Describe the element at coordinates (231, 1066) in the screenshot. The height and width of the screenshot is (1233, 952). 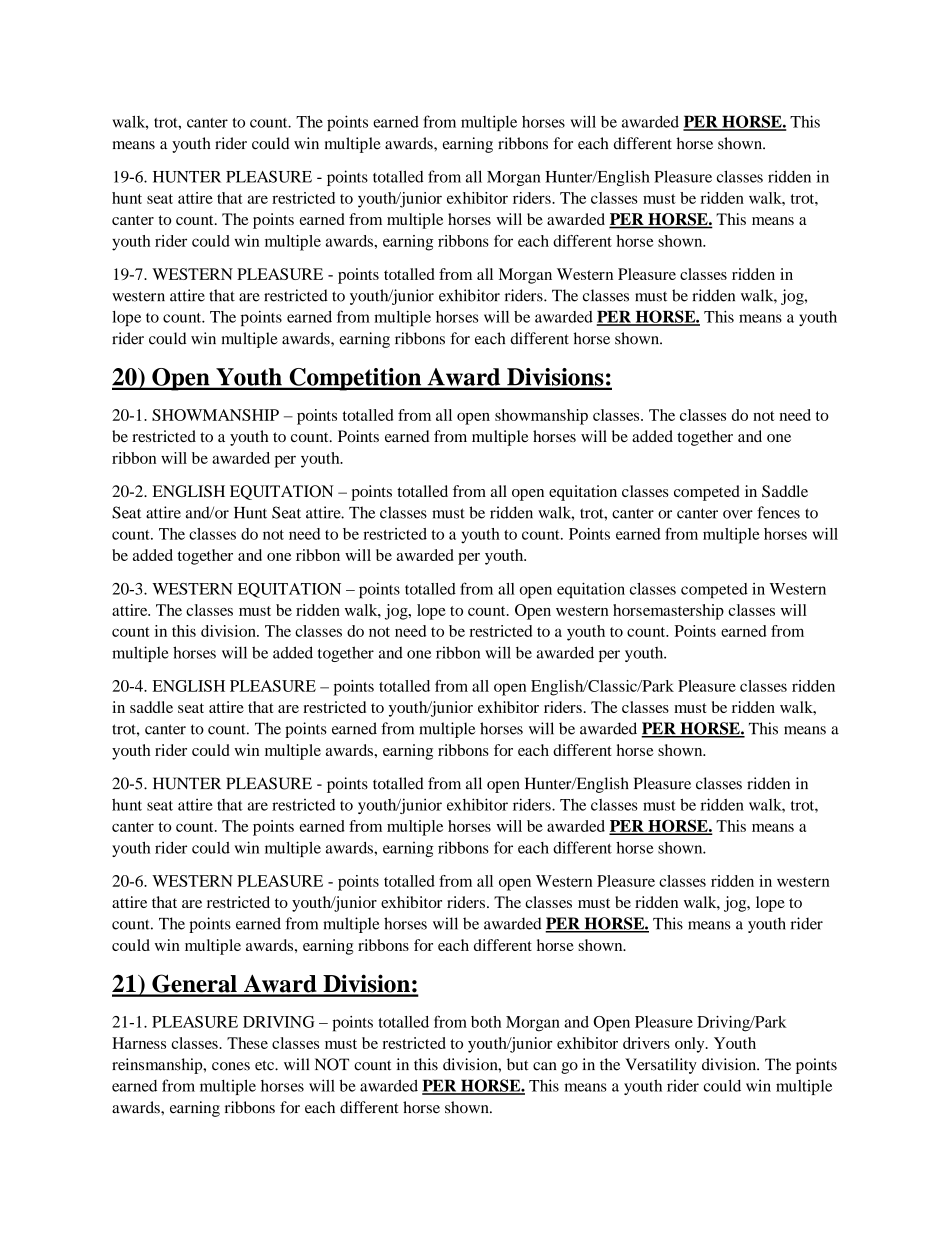
I see `cones` at that location.
